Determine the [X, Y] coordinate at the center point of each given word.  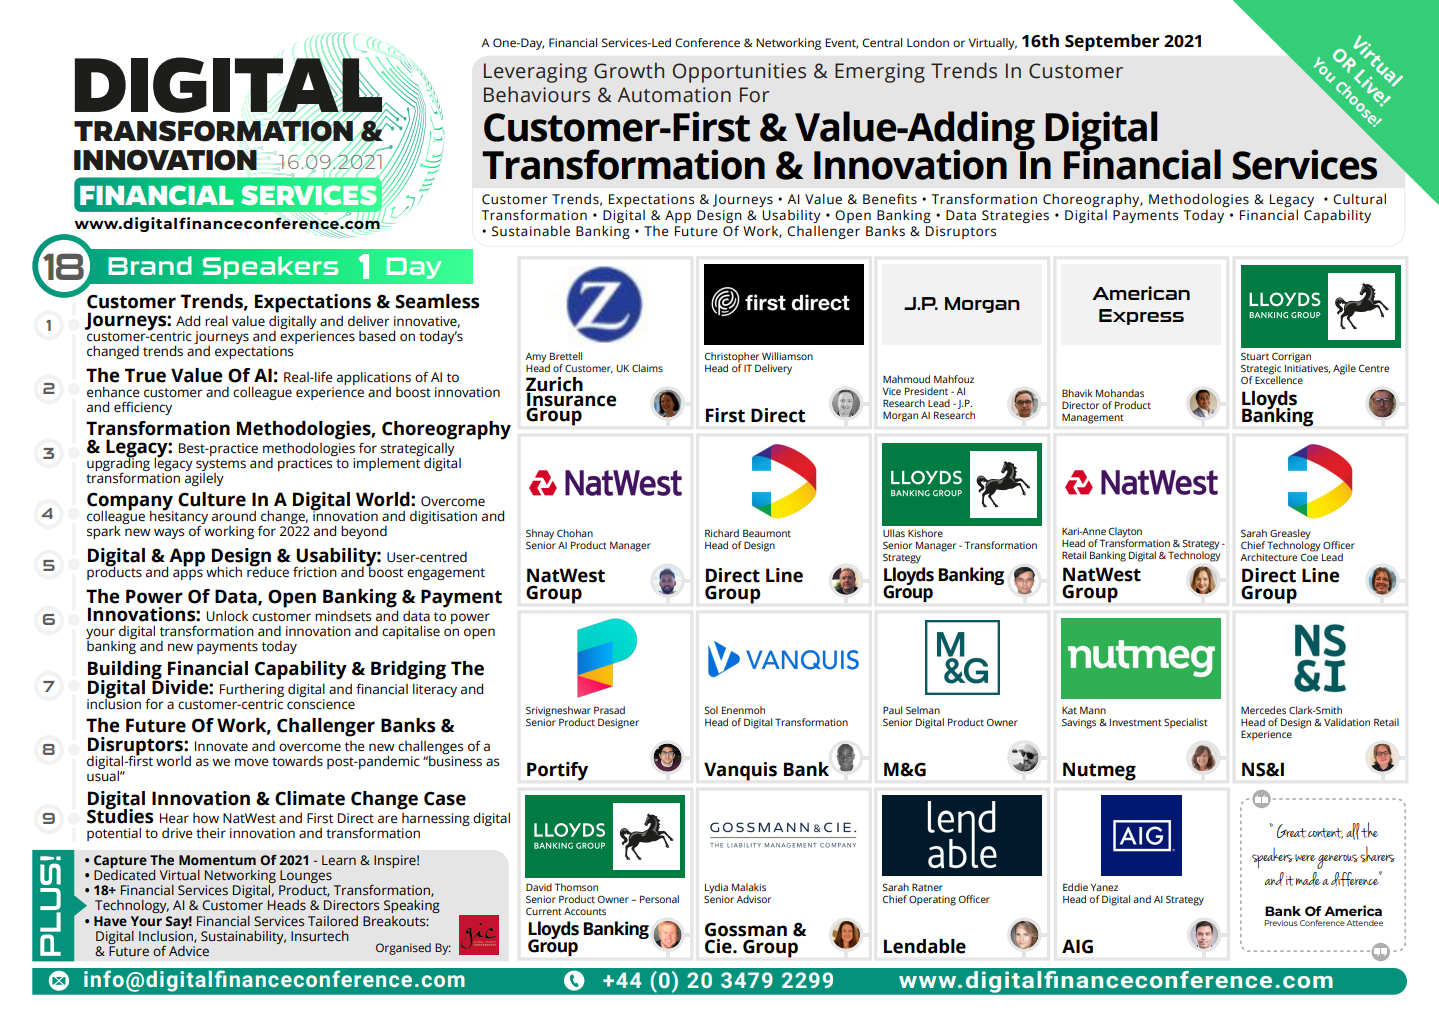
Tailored [333, 921]
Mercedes [1263, 710]
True [145, 375]
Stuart [1255, 356]
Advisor [753, 899]
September [1112, 42]
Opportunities [739, 73]
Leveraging [535, 73]
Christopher [732, 358]
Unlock [227, 616]
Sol [711, 710]
